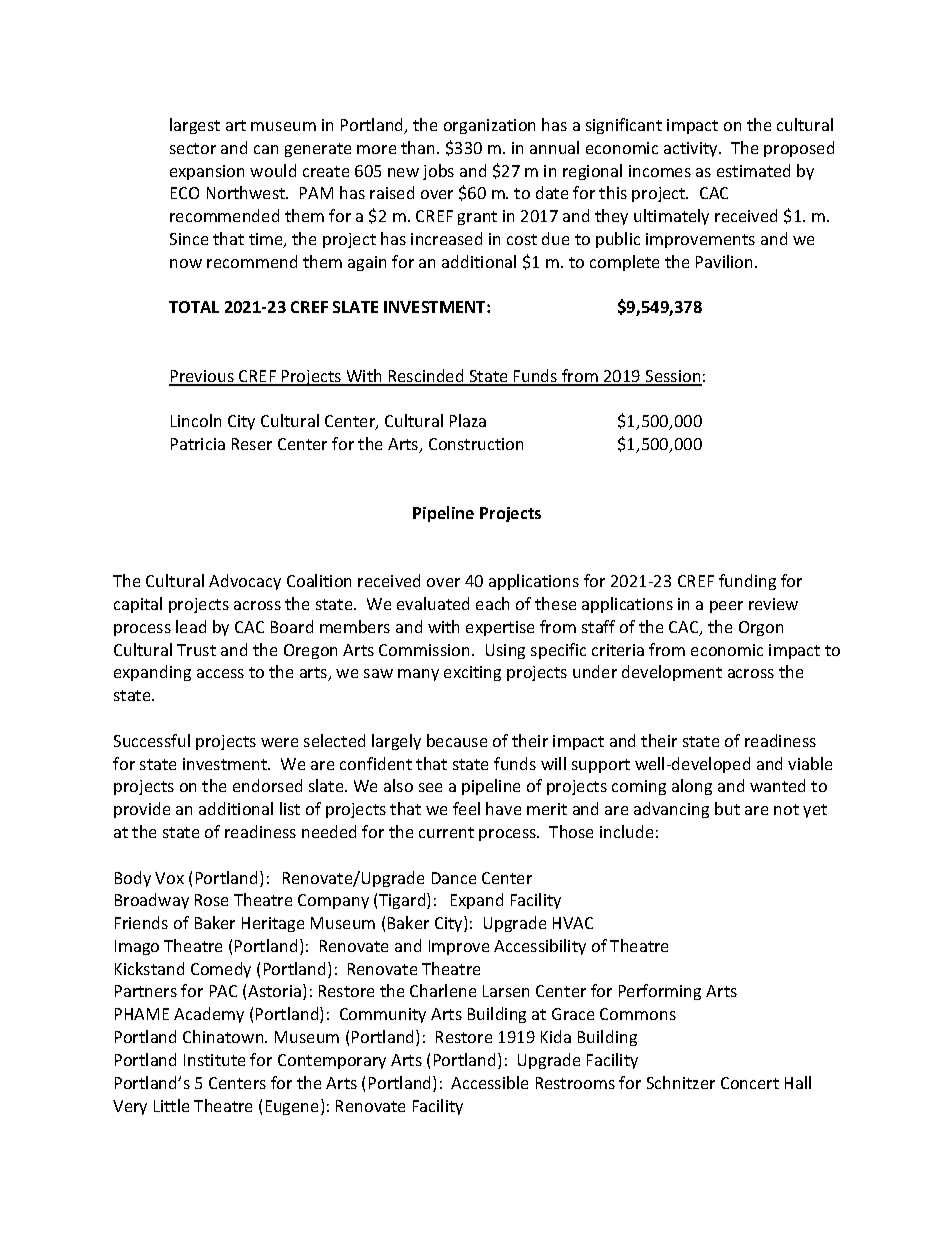  Describe the element at coordinates (438, 172) in the image. I see `jobs` at that location.
